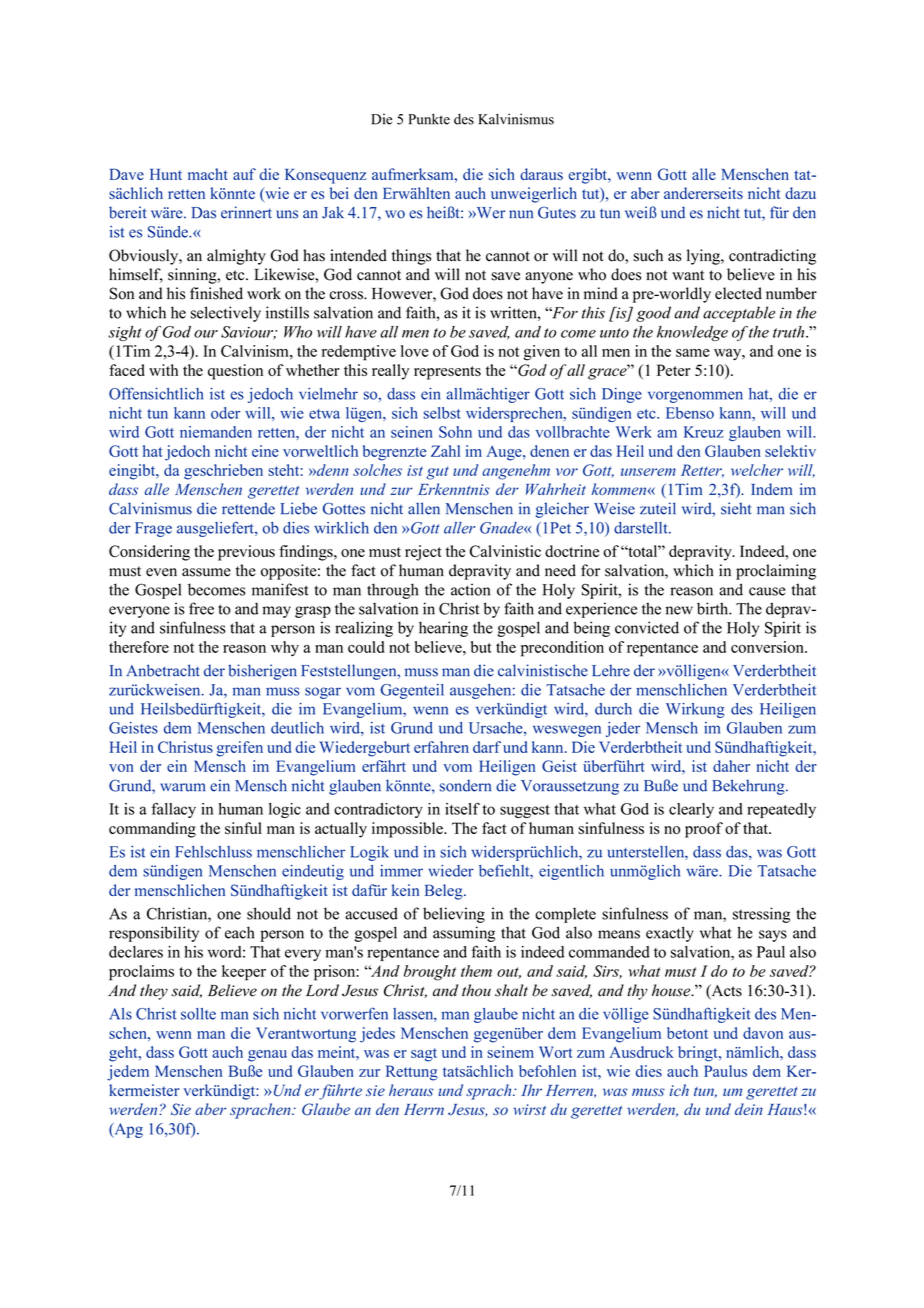 The image size is (924, 1308). Describe the element at coordinates (235, 372) in the page. I see `question` at that location.
